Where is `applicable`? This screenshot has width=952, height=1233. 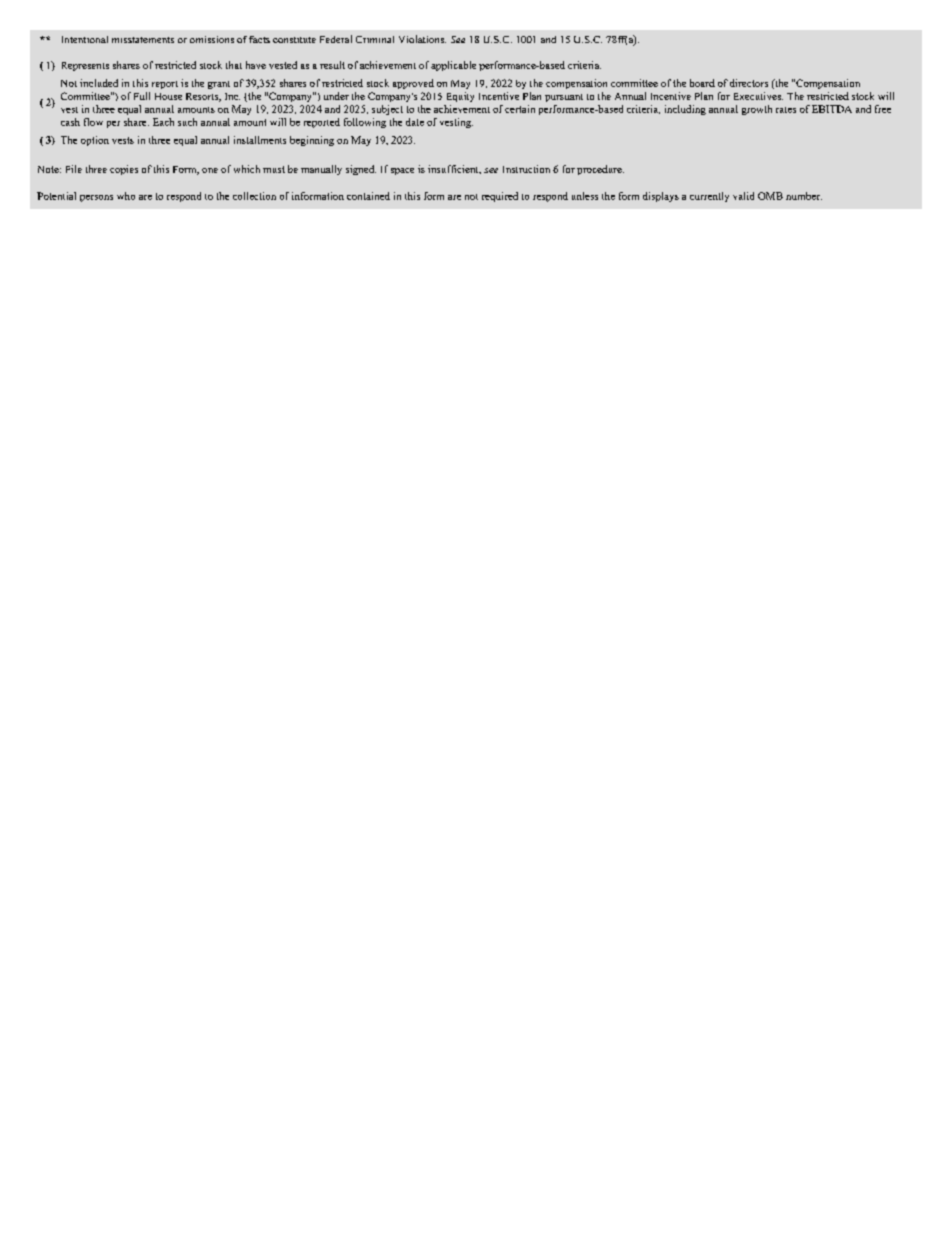
applicable is located at coordinates (453, 66).
